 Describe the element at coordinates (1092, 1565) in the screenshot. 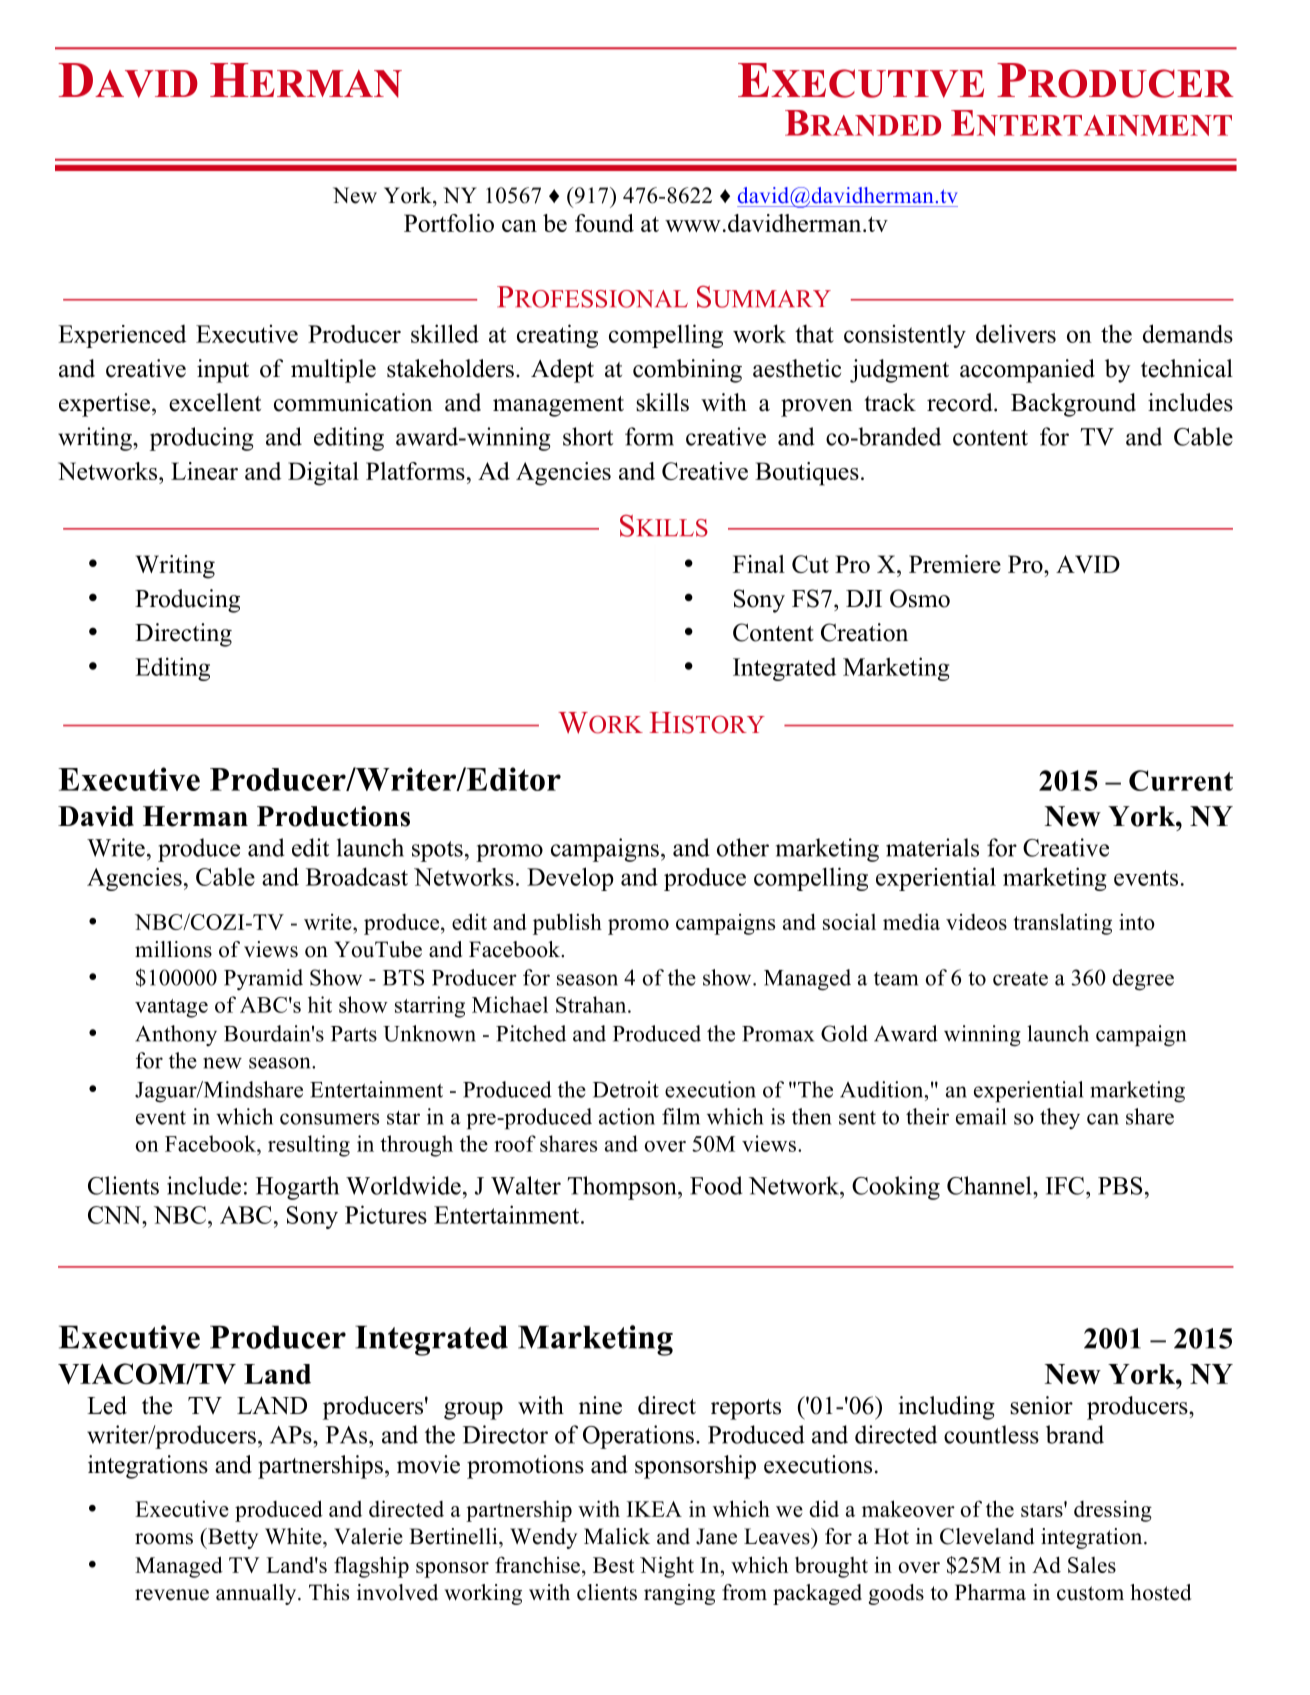

I see `Sales` at that location.
